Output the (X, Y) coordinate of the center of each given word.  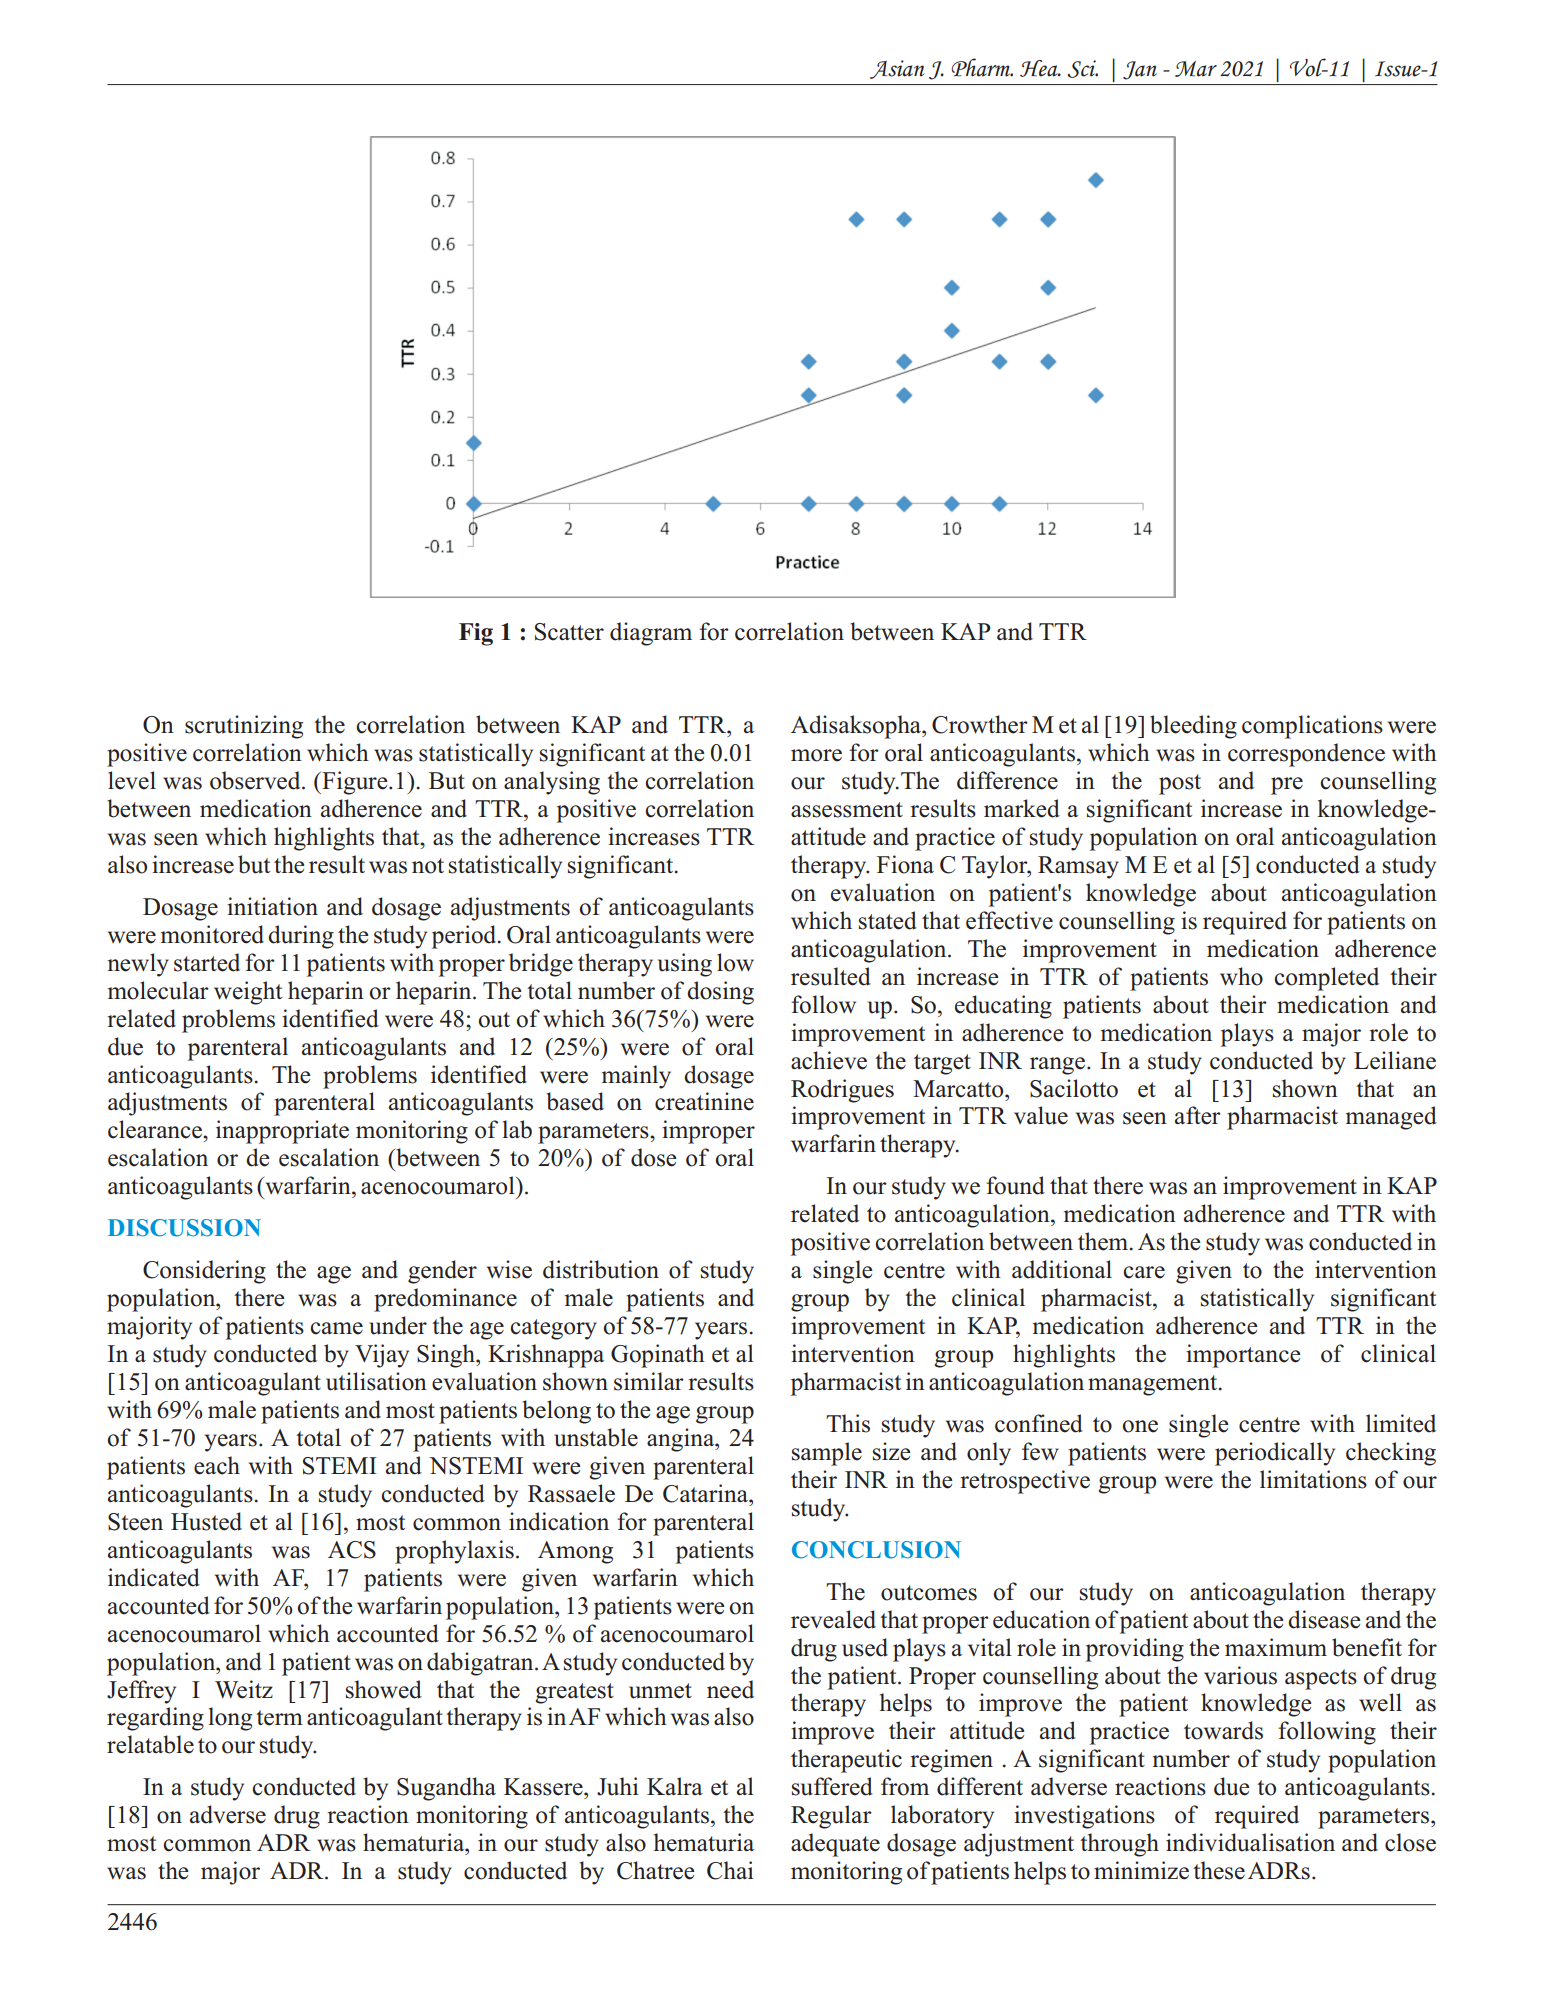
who (1241, 976)
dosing (720, 993)
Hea (1040, 68)
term (279, 1718)
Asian (897, 69)
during (301, 937)
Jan (1140, 70)
